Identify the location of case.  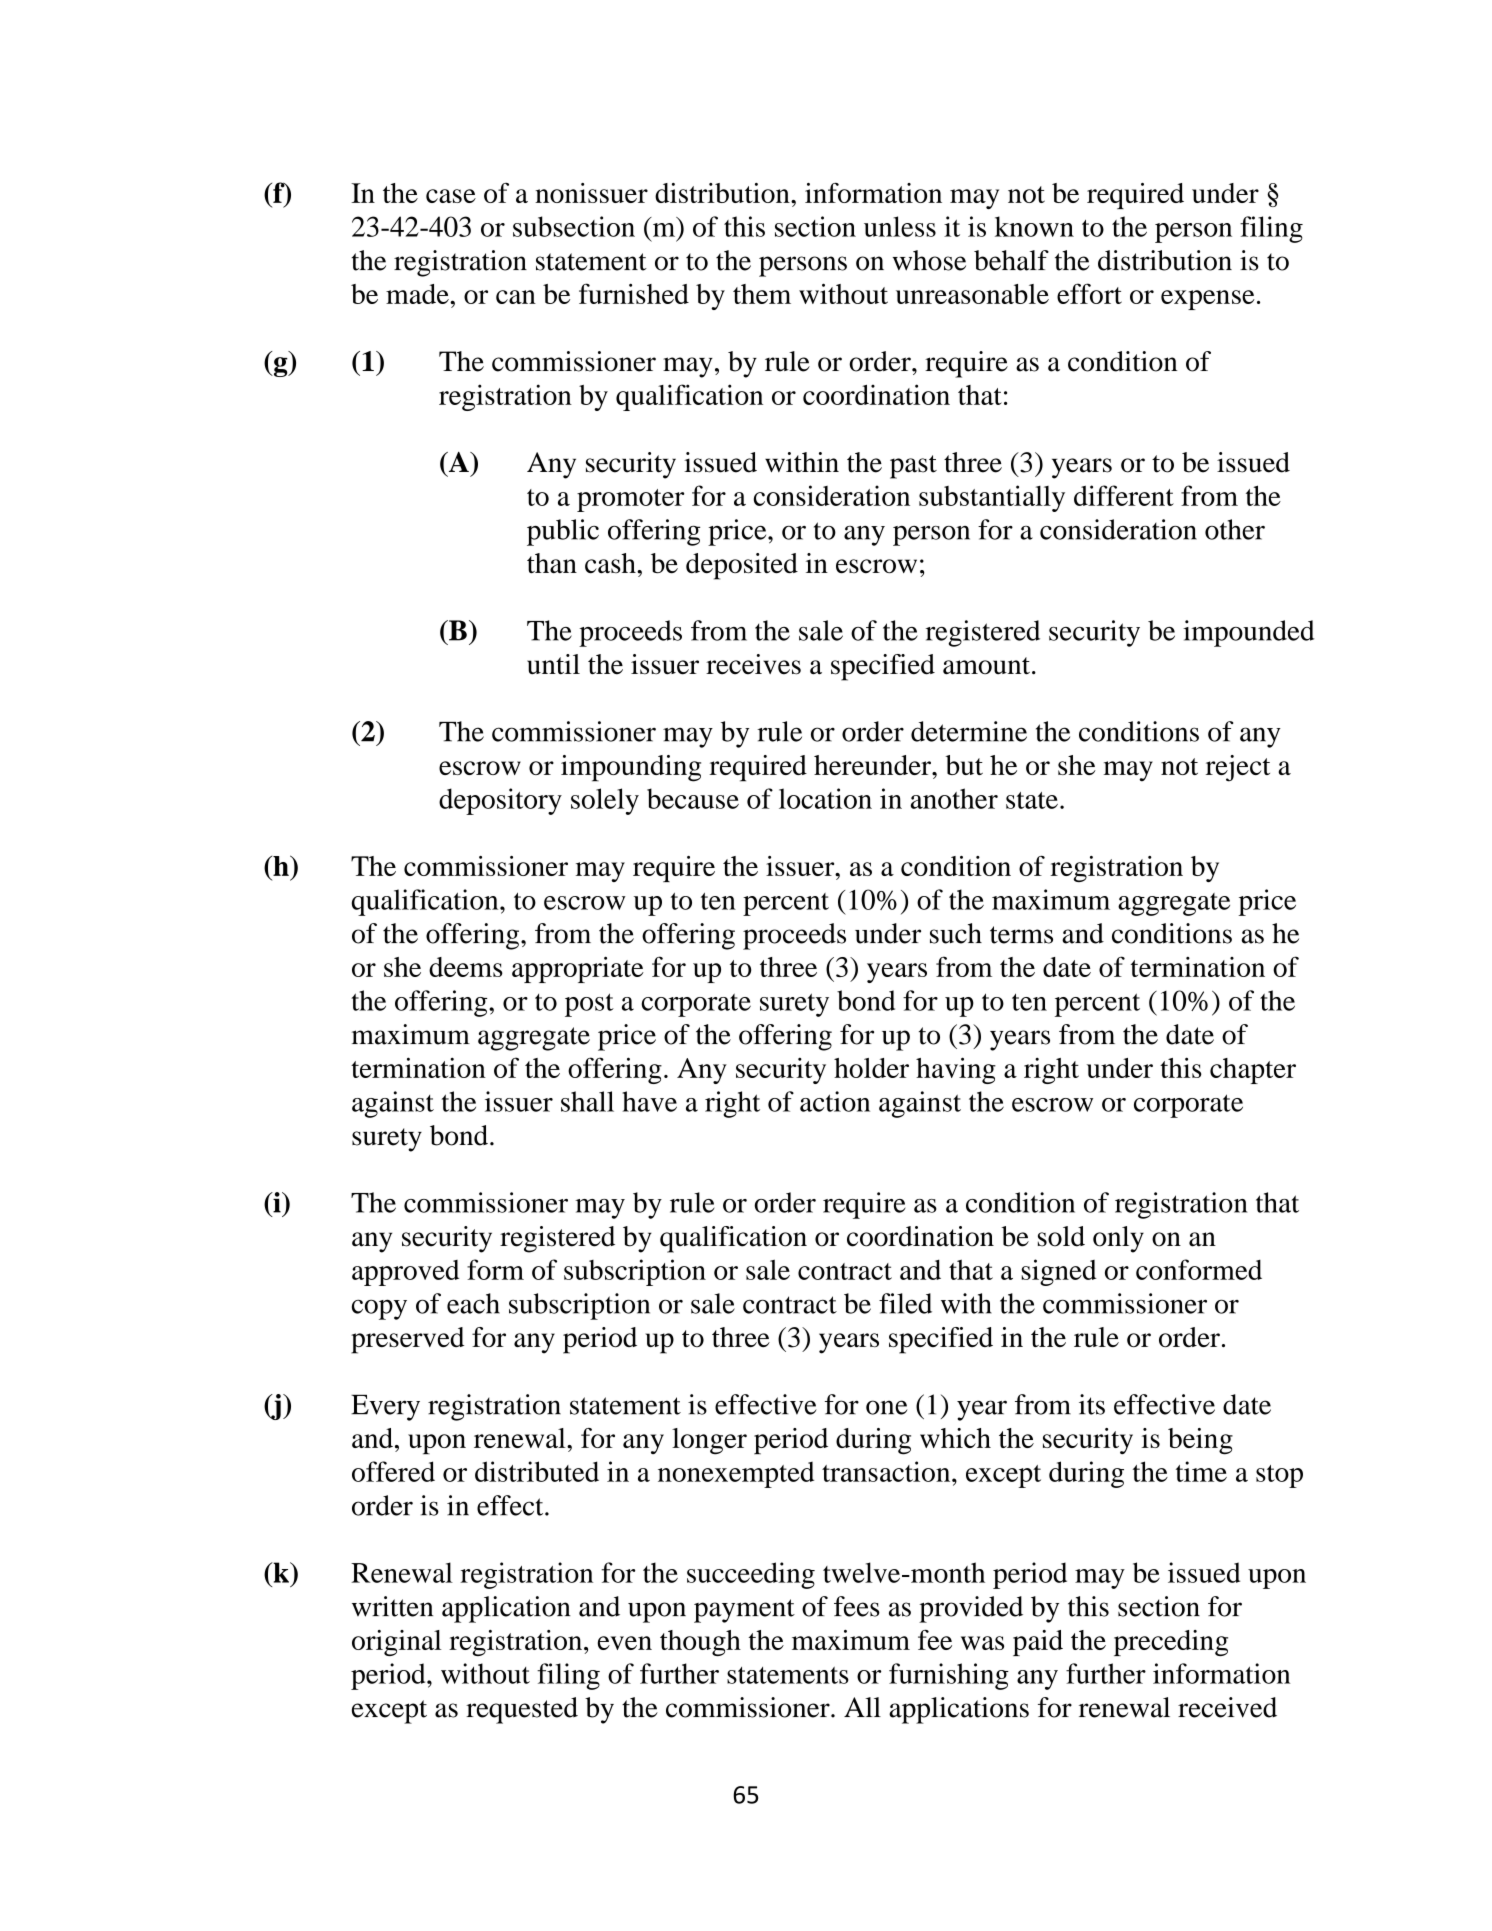
(451, 196).
